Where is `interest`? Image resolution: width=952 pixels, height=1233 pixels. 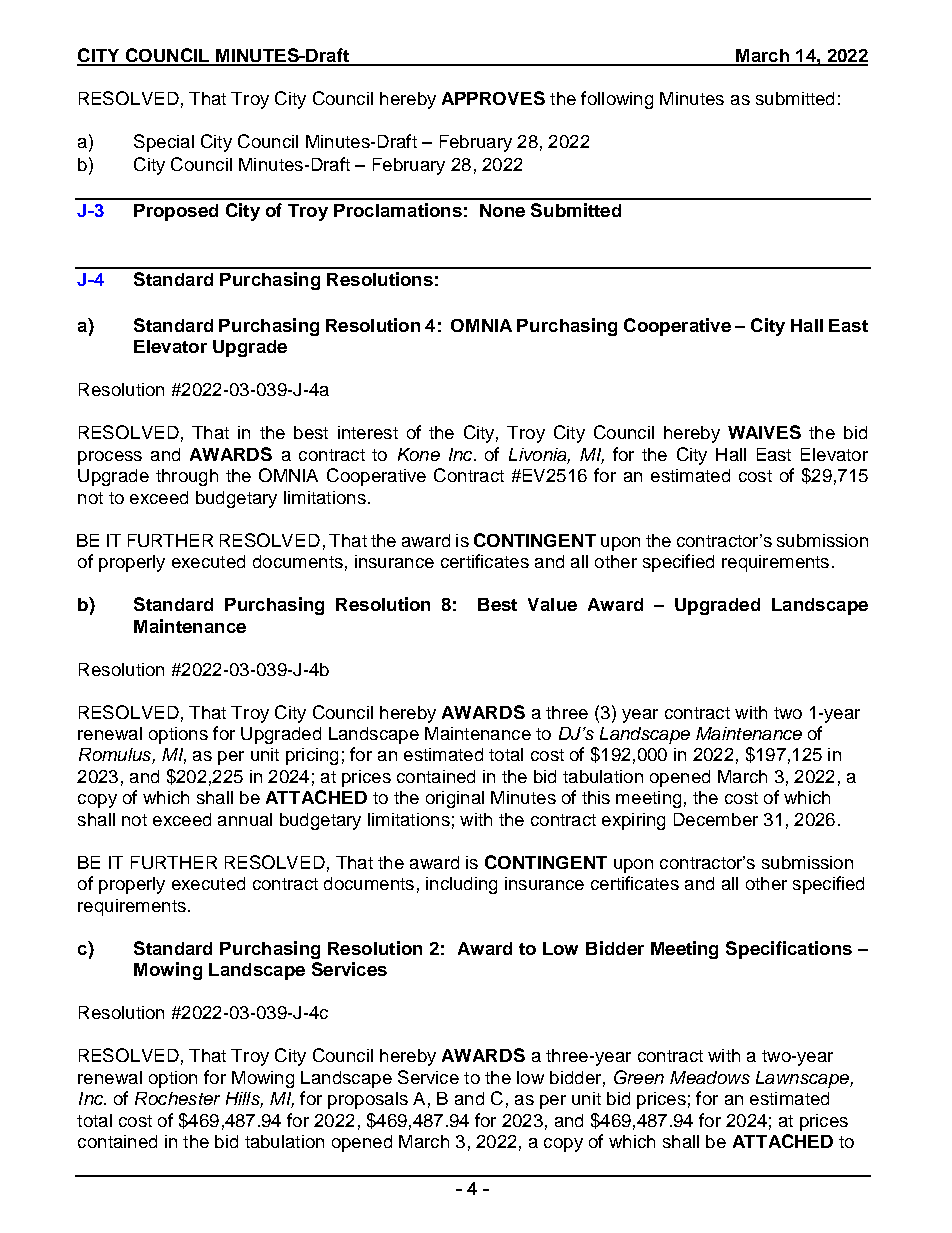 interest is located at coordinates (368, 432).
